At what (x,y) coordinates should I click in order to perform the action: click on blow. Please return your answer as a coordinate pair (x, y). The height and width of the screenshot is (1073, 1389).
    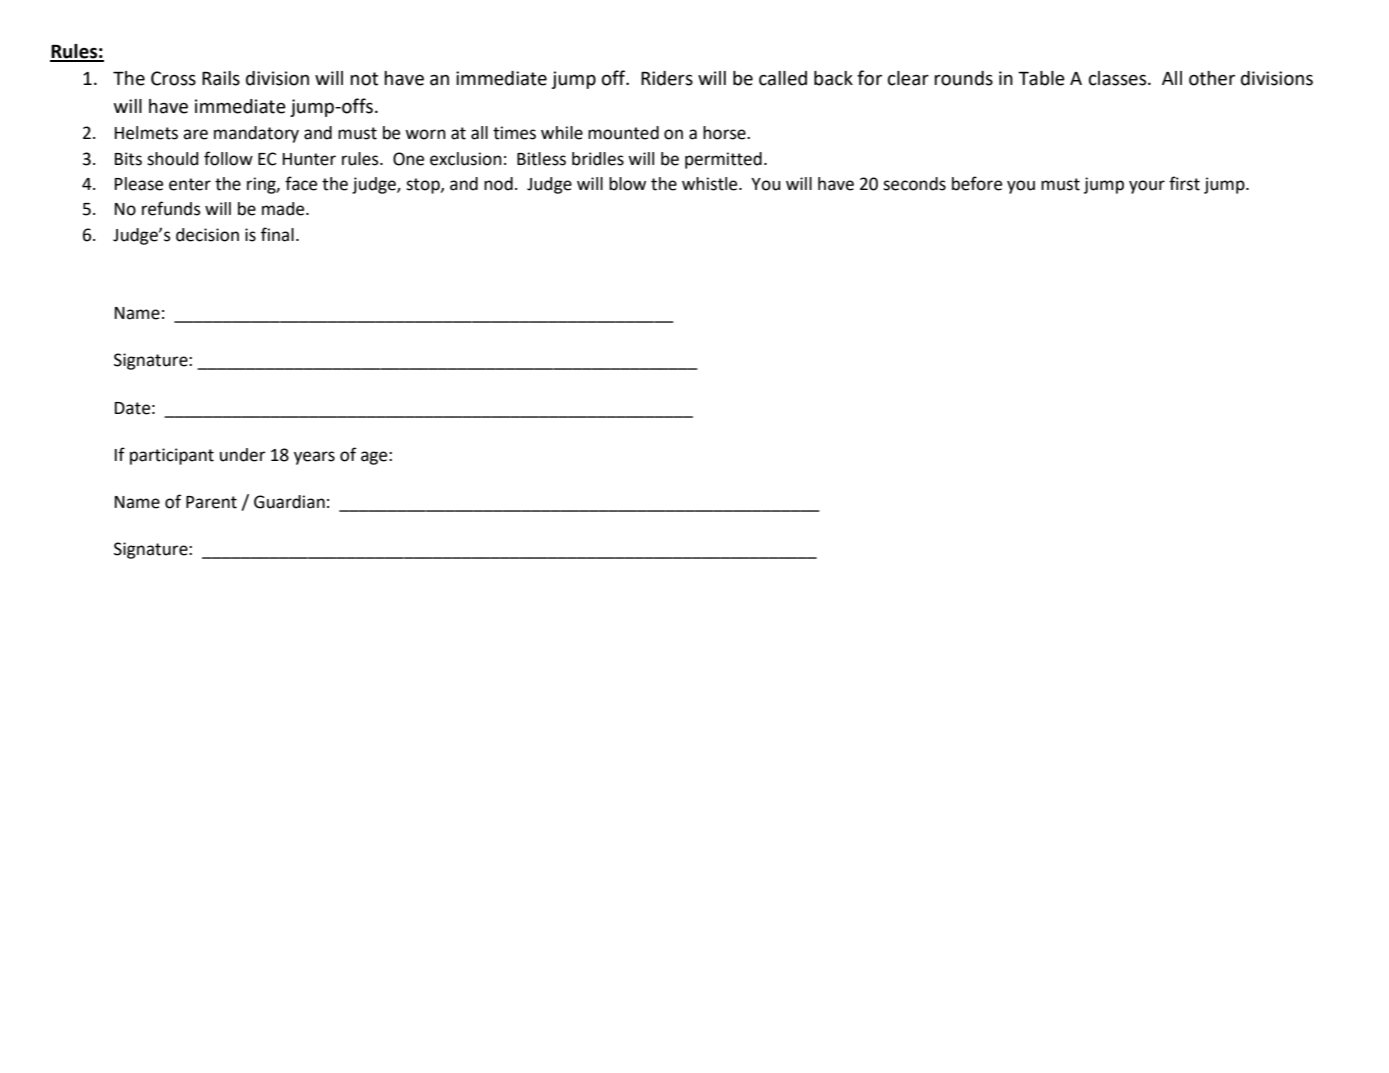
    Looking at the image, I should click on (627, 184).
